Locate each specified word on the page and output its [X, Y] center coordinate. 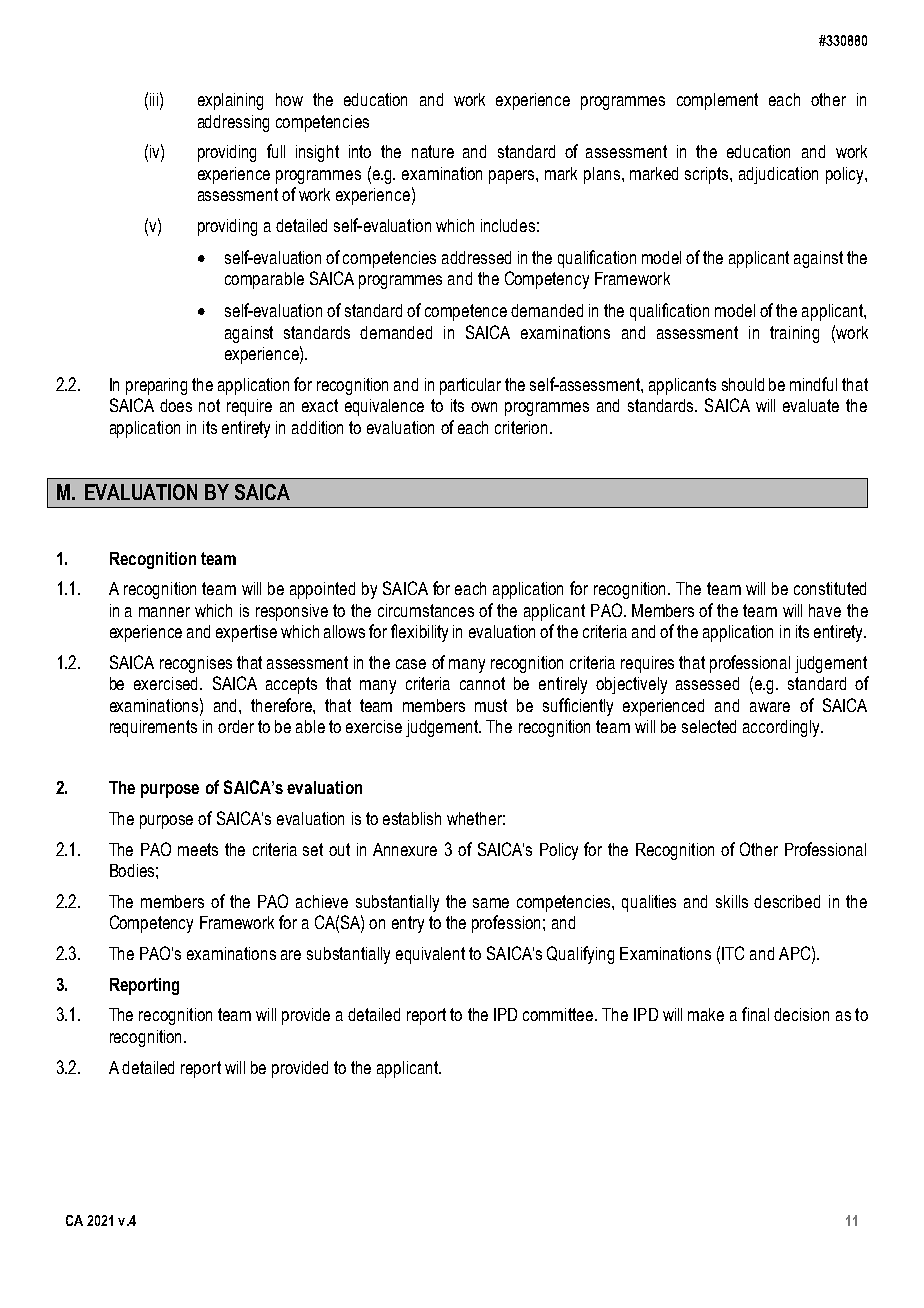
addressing [233, 123]
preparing [156, 386]
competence [466, 312]
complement [717, 101]
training [794, 334]
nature [433, 151]
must [491, 705]
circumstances [426, 610]
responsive [292, 612]
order [236, 726]
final [755, 1014]
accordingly [782, 728]
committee [558, 1014]
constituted [830, 588]
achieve [322, 901]
